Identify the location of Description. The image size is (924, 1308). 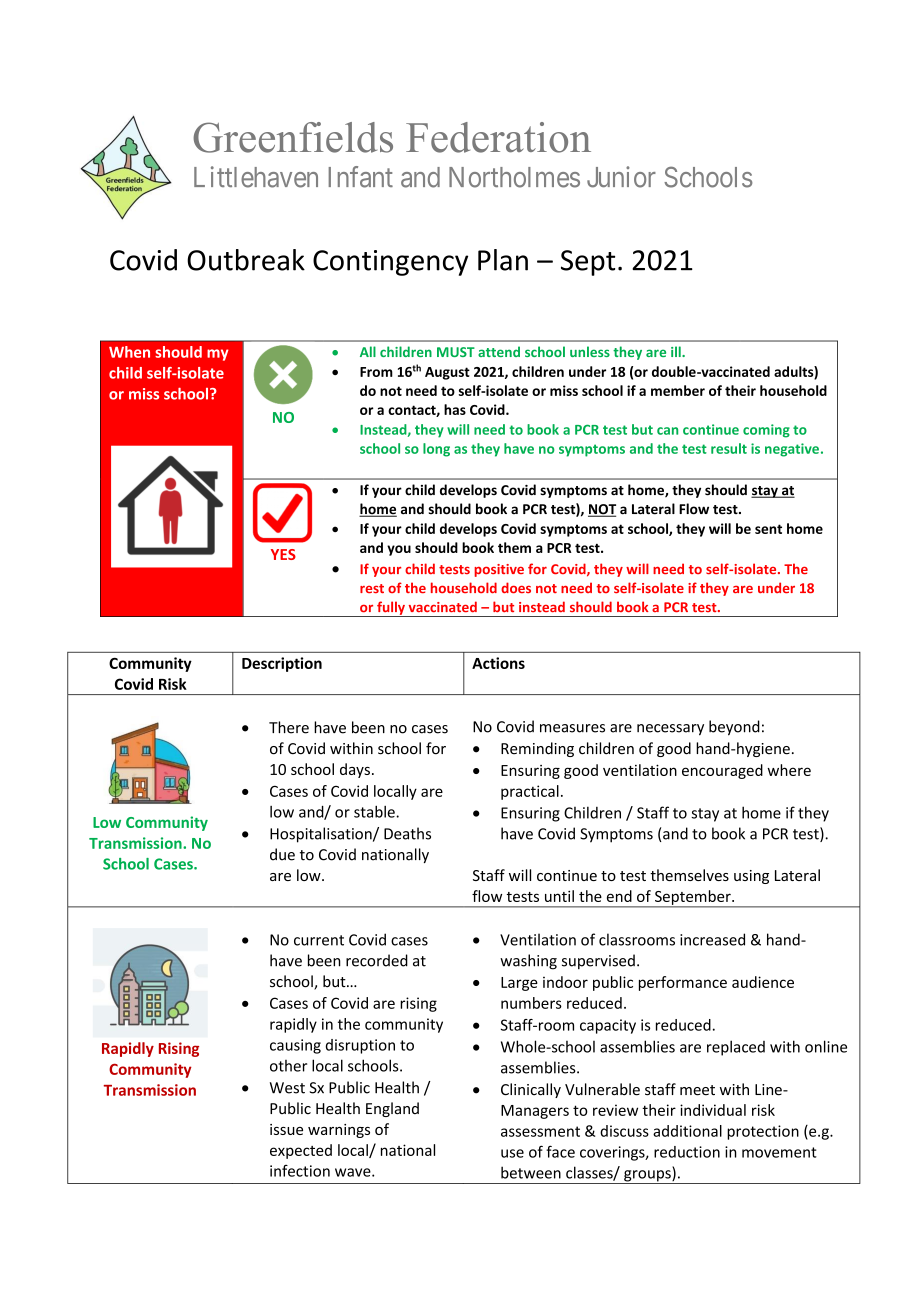
(282, 664).
